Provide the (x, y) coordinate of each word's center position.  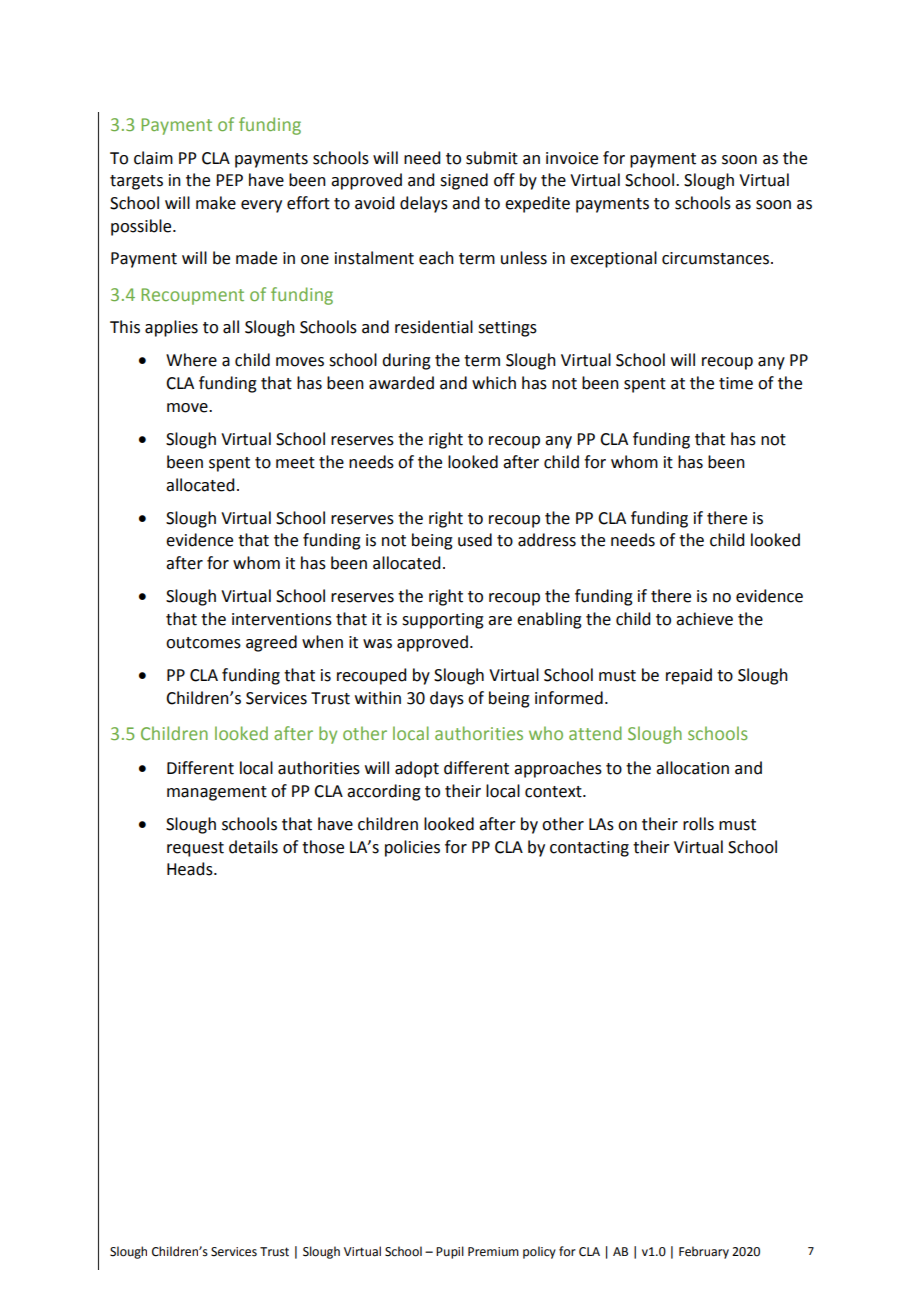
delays (424, 204)
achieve (704, 619)
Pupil (450, 1252)
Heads (191, 869)
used (475, 540)
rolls (698, 824)
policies (412, 848)
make (216, 203)
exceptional (613, 259)
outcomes (203, 643)
